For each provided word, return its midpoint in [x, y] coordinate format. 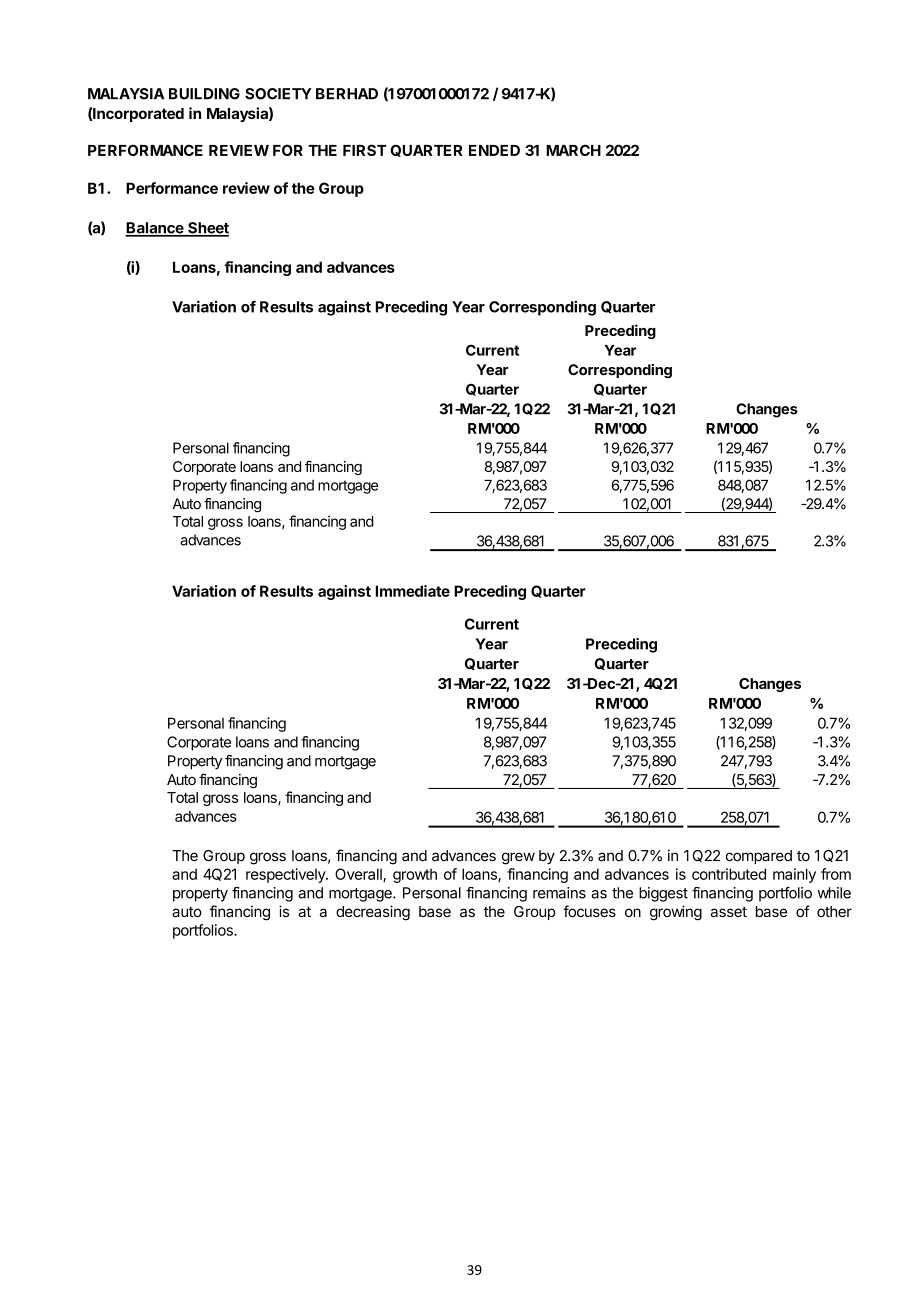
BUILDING [204, 94]
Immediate [412, 591]
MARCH [573, 150]
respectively [286, 875]
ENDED [494, 150]
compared [759, 857]
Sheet [207, 229]
